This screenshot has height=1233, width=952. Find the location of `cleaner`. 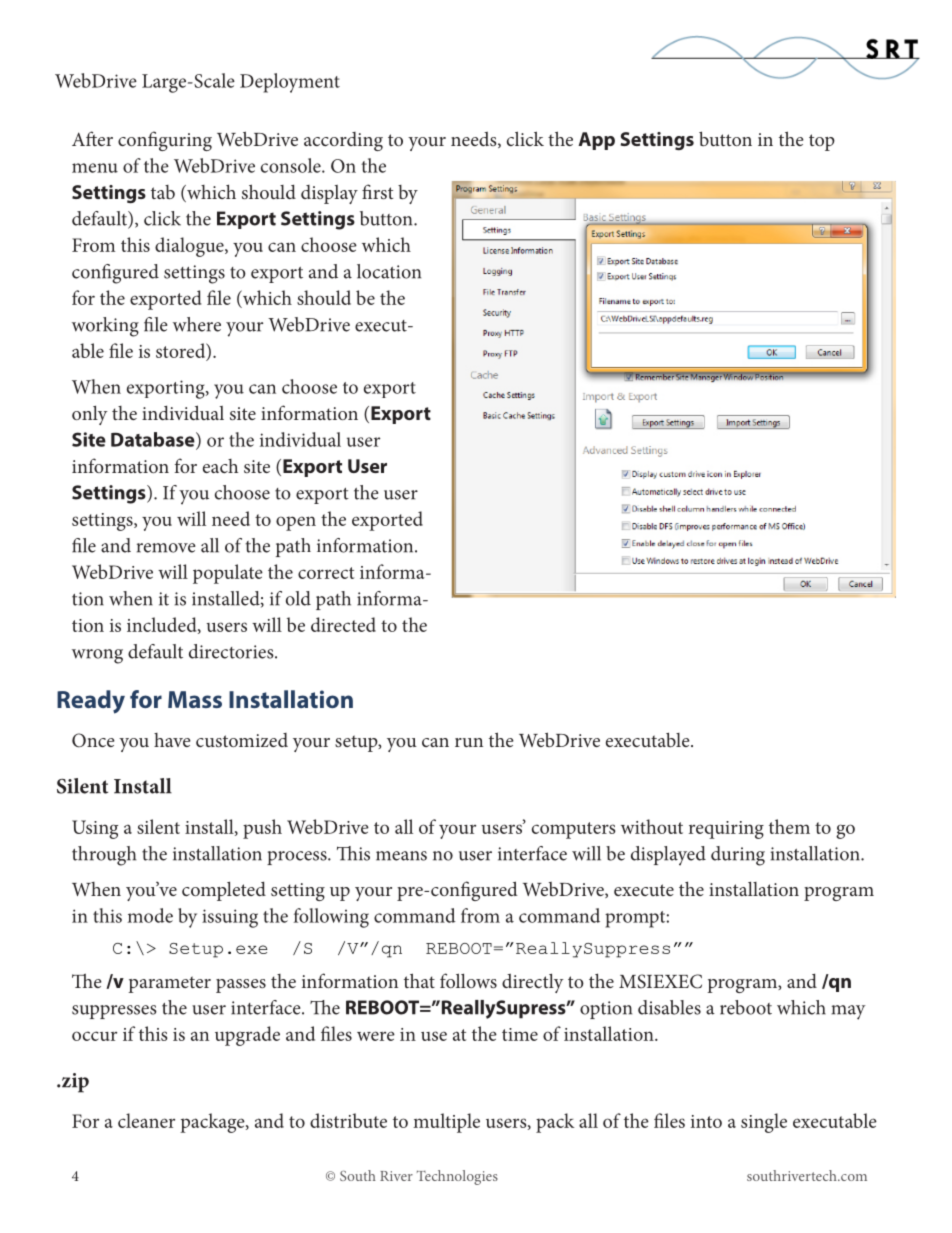

cleaner is located at coordinates (146, 1120).
